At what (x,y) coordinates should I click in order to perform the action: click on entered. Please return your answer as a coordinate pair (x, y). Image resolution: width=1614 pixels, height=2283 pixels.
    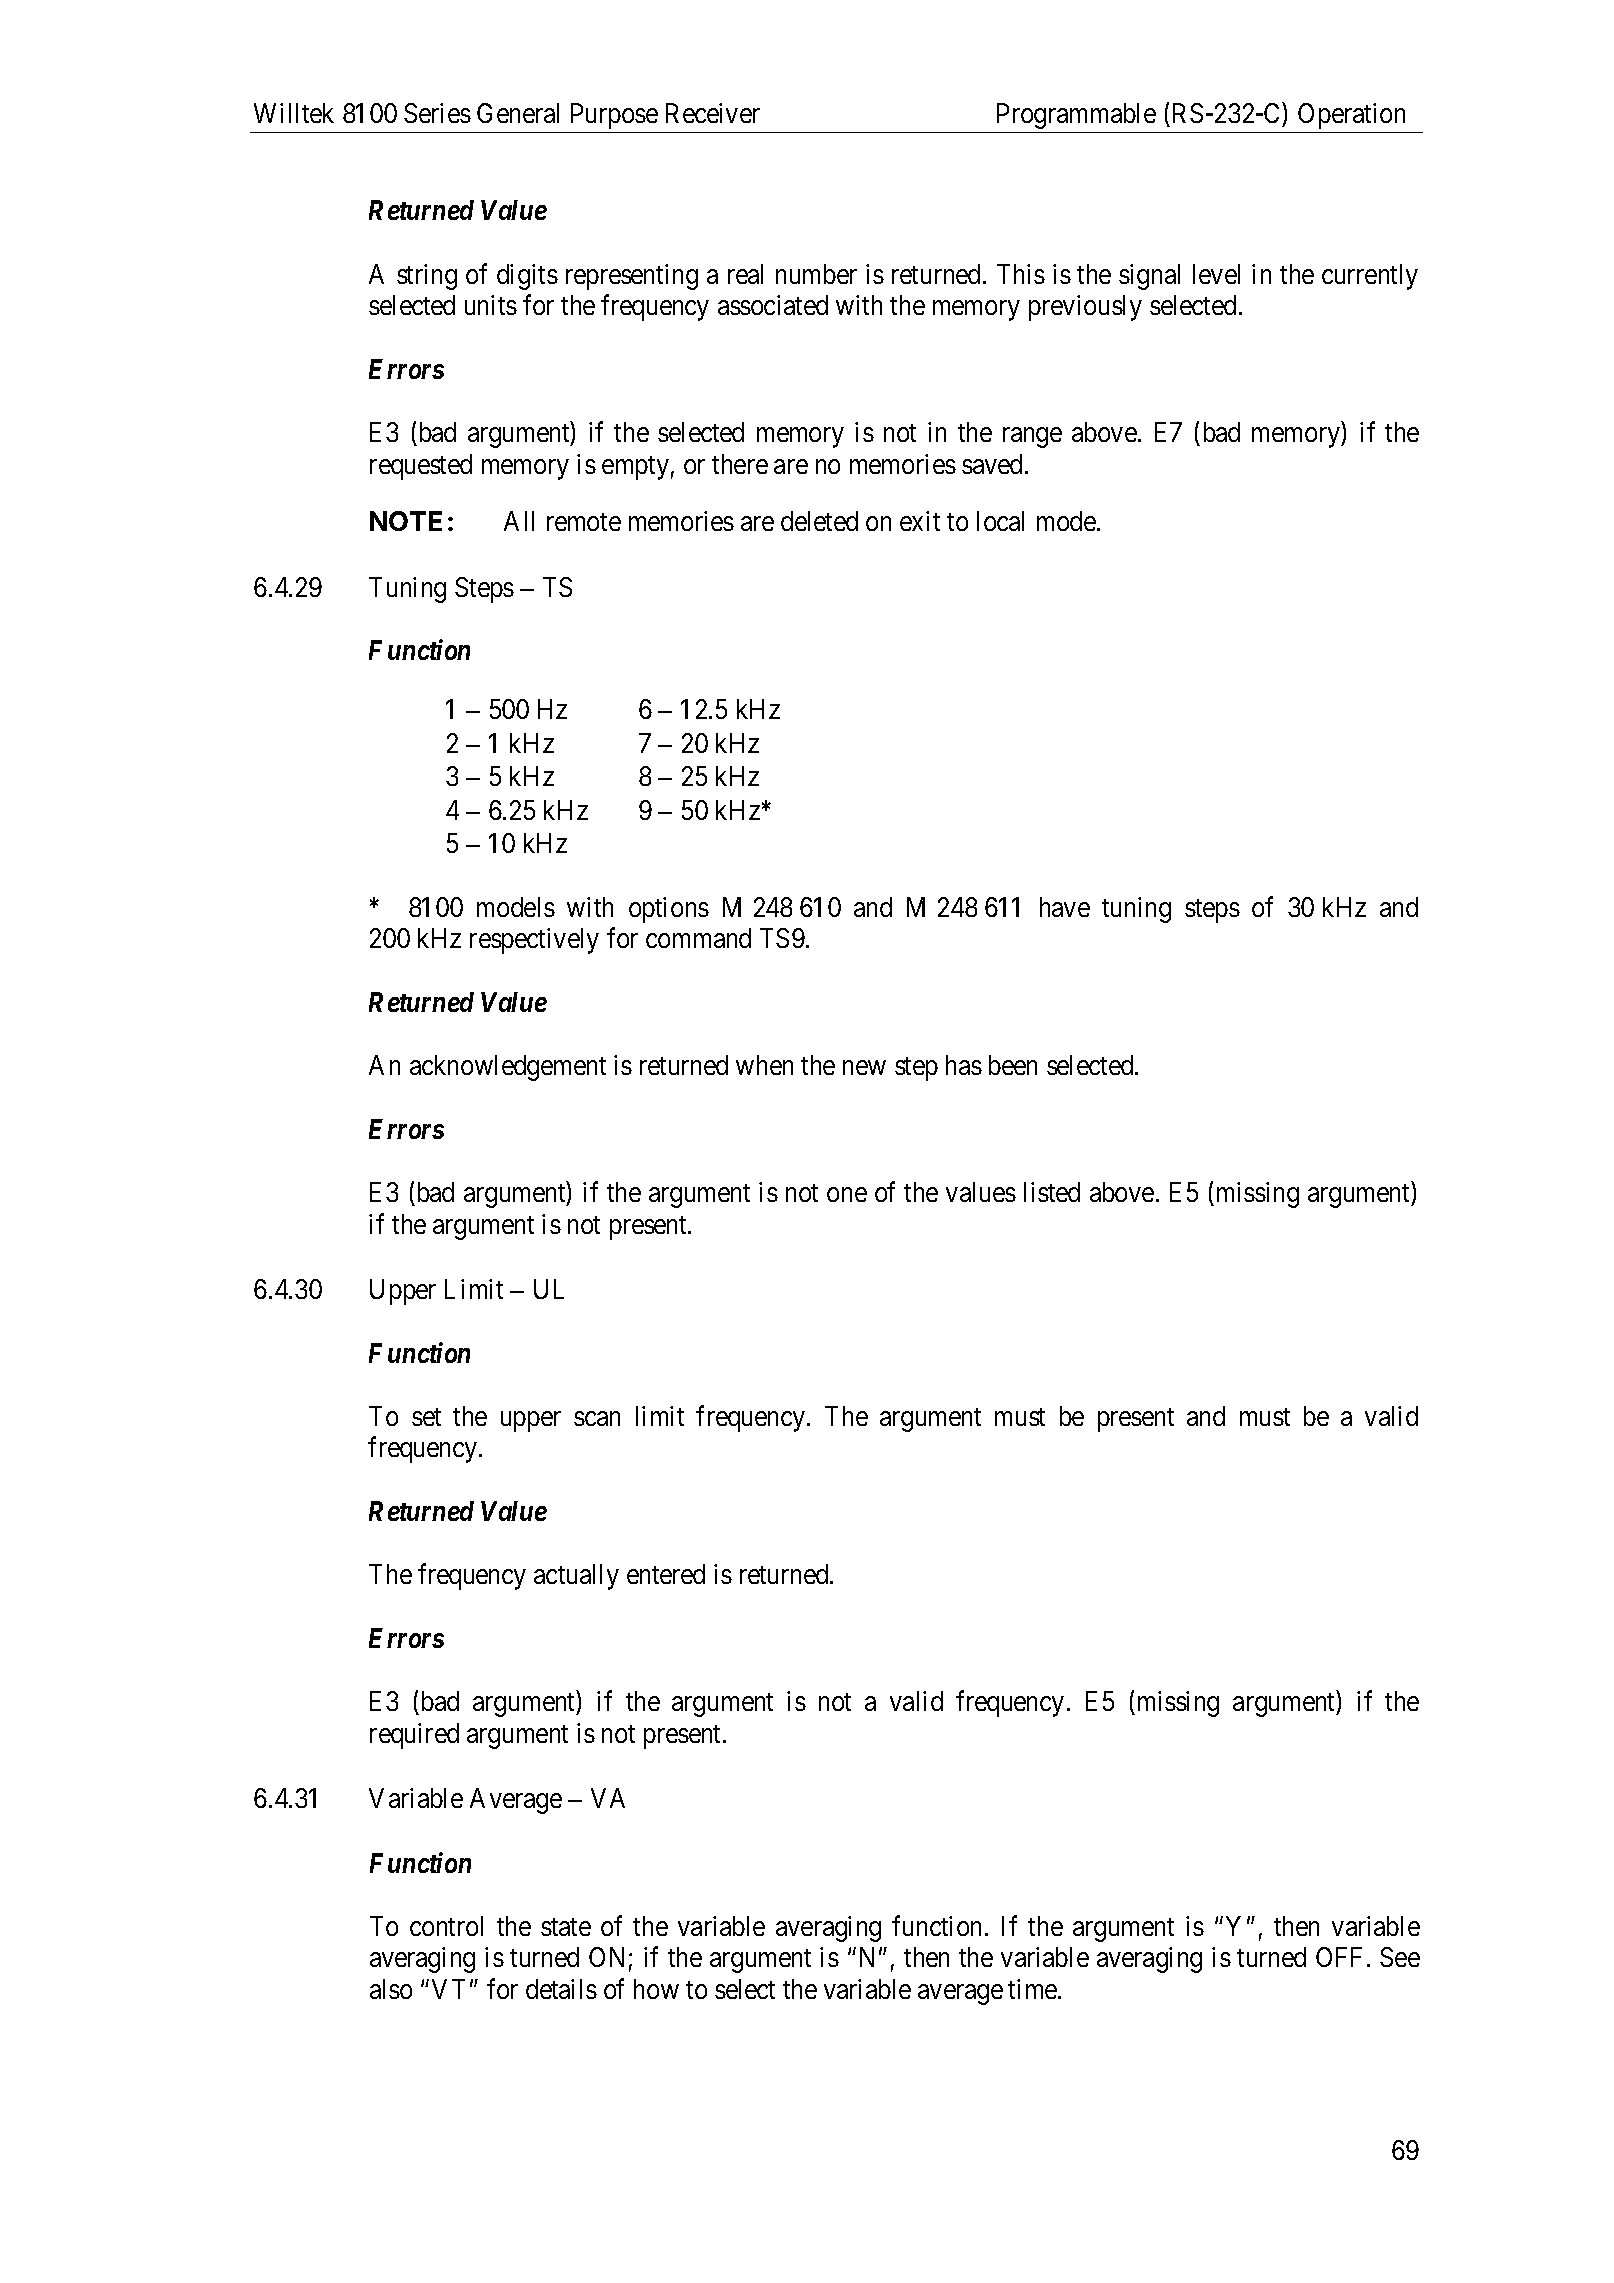
    Looking at the image, I should click on (666, 1574).
